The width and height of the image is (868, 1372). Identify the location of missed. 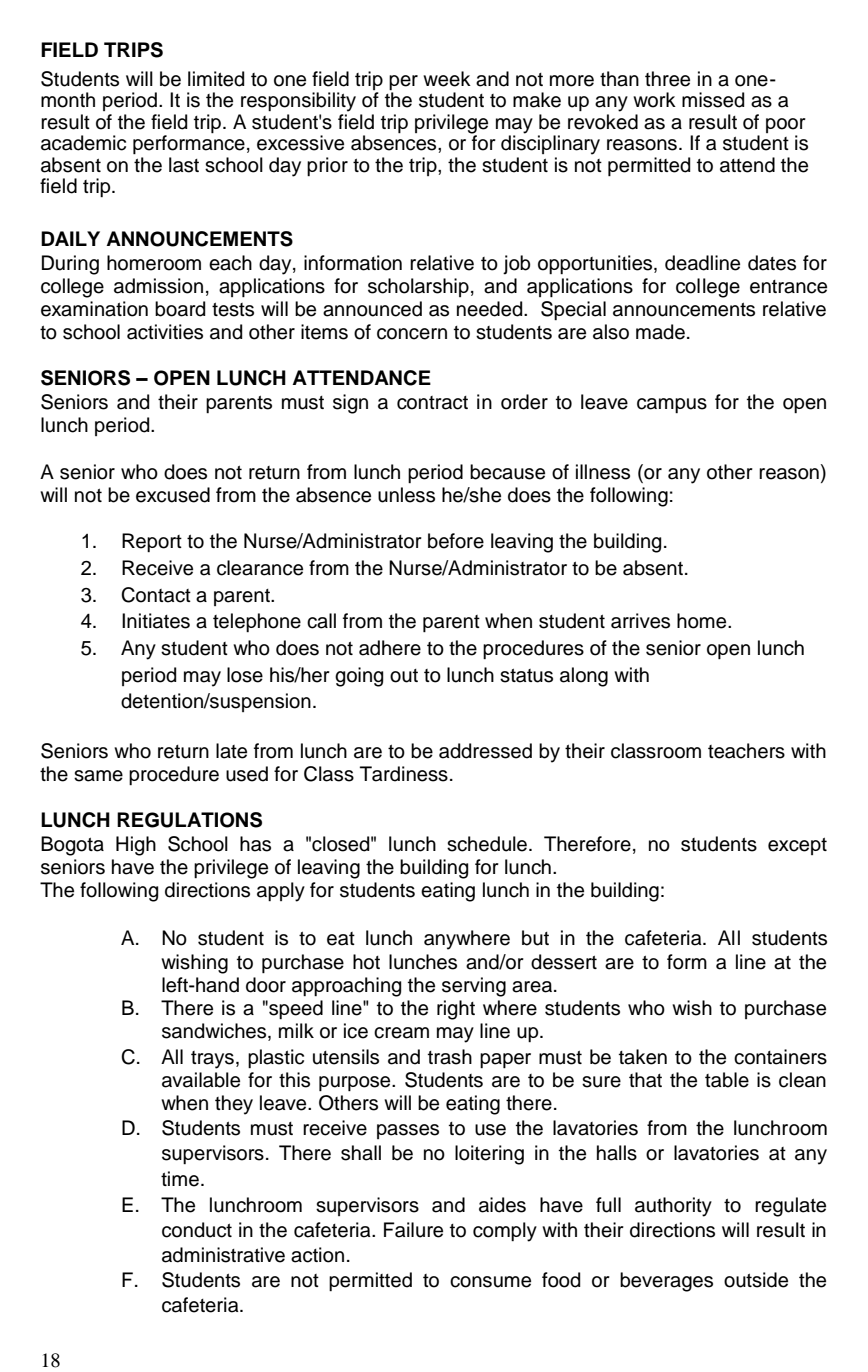
(713, 100).
